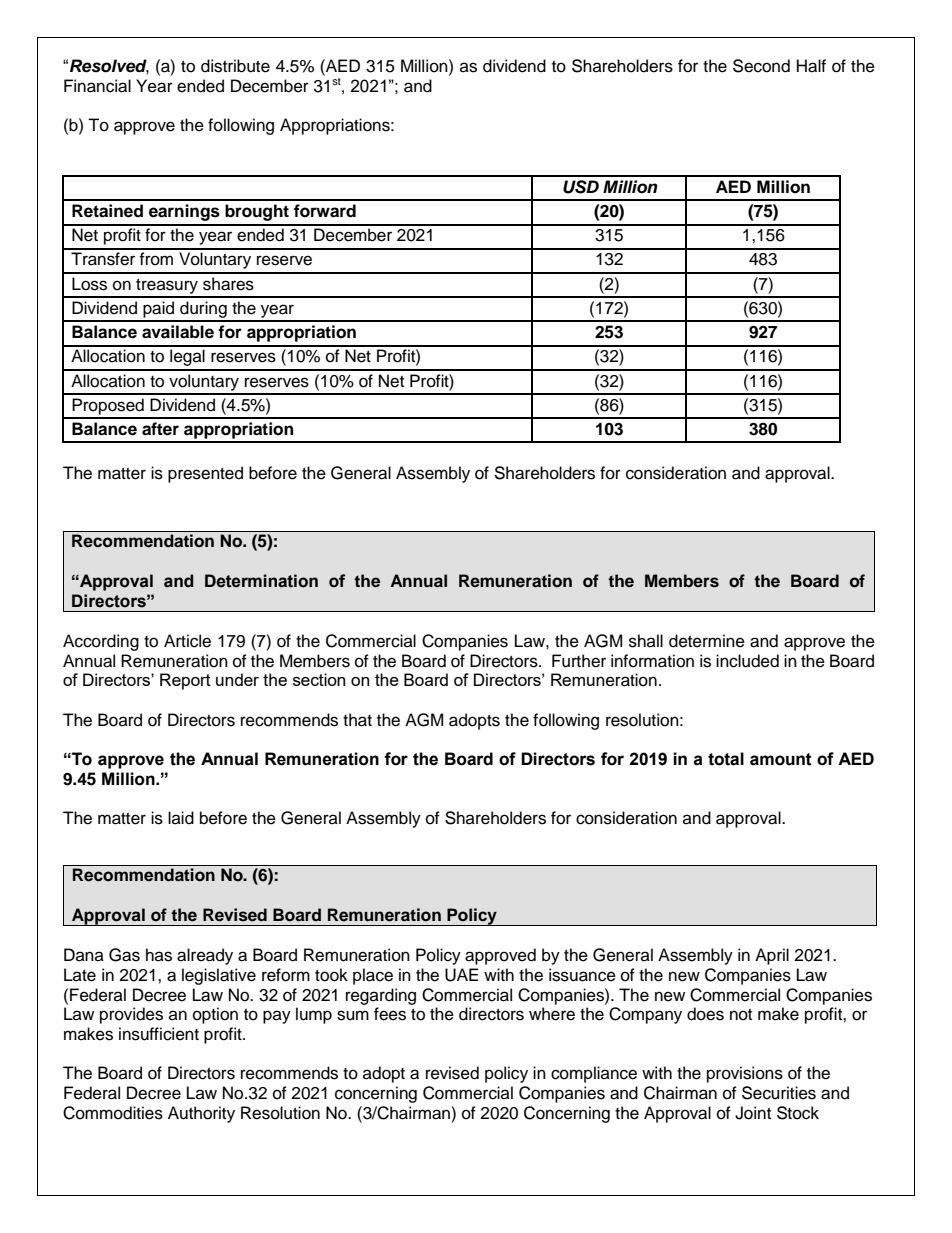 This screenshot has height=1233, width=952. Describe the element at coordinates (390, 1014) in the screenshot. I see `fees` at that location.
